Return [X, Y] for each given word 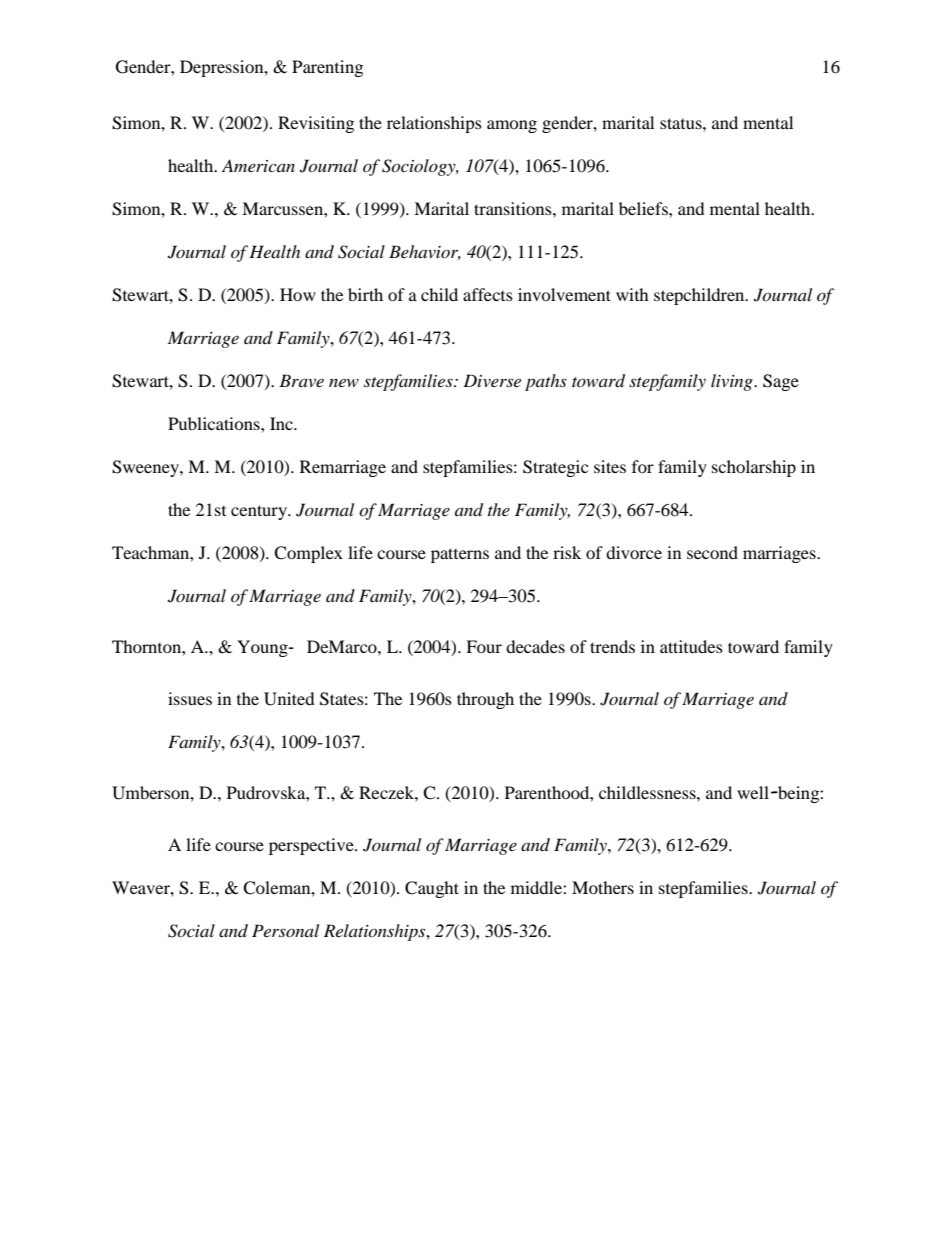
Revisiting [316, 124]
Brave [301, 380]
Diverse [492, 380]
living [733, 382]
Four [484, 646]
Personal [285, 930]
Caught [432, 889]
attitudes [691, 646]
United [289, 699]
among [512, 126]
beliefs [644, 208]
